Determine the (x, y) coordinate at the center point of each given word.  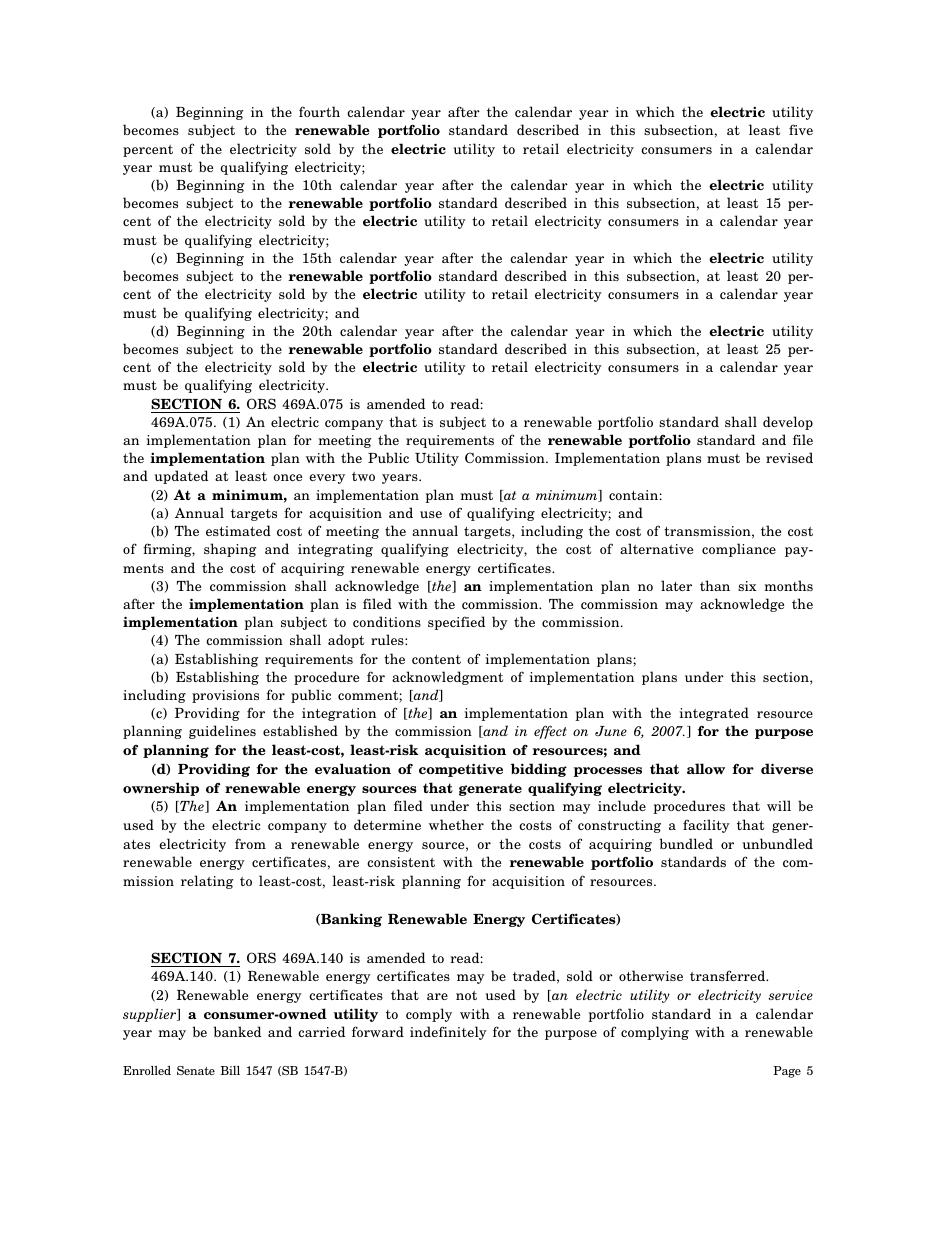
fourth (319, 111)
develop (788, 423)
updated (181, 477)
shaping (230, 550)
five (801, 129)
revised (789, 457)
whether (456, 824)
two (363, 476)
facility (706, 826)
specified (456, 623)
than (715, 585)
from (250, 843)
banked (237, 1031)
